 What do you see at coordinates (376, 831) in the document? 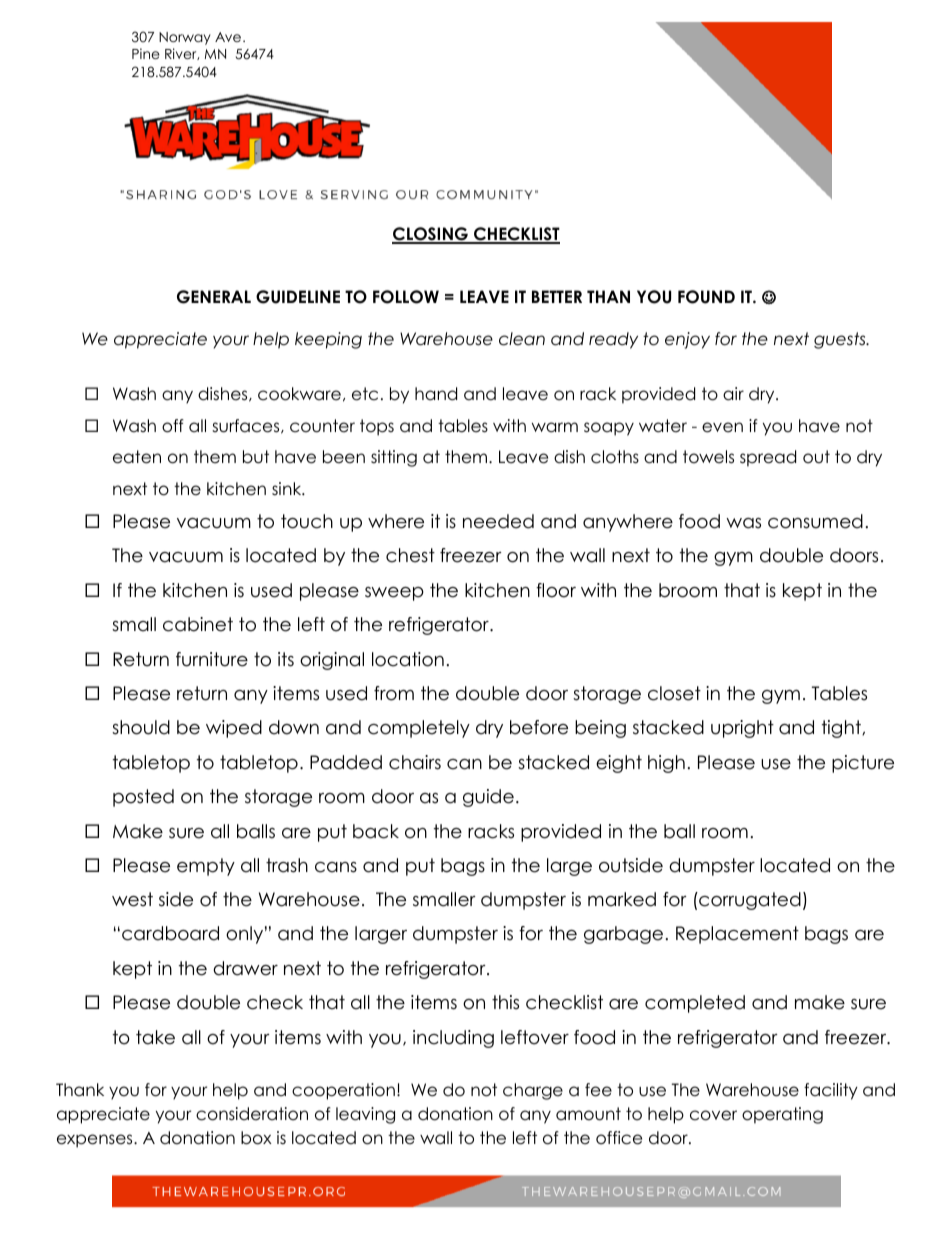
I see `back` at bounding box center [376, 831].
